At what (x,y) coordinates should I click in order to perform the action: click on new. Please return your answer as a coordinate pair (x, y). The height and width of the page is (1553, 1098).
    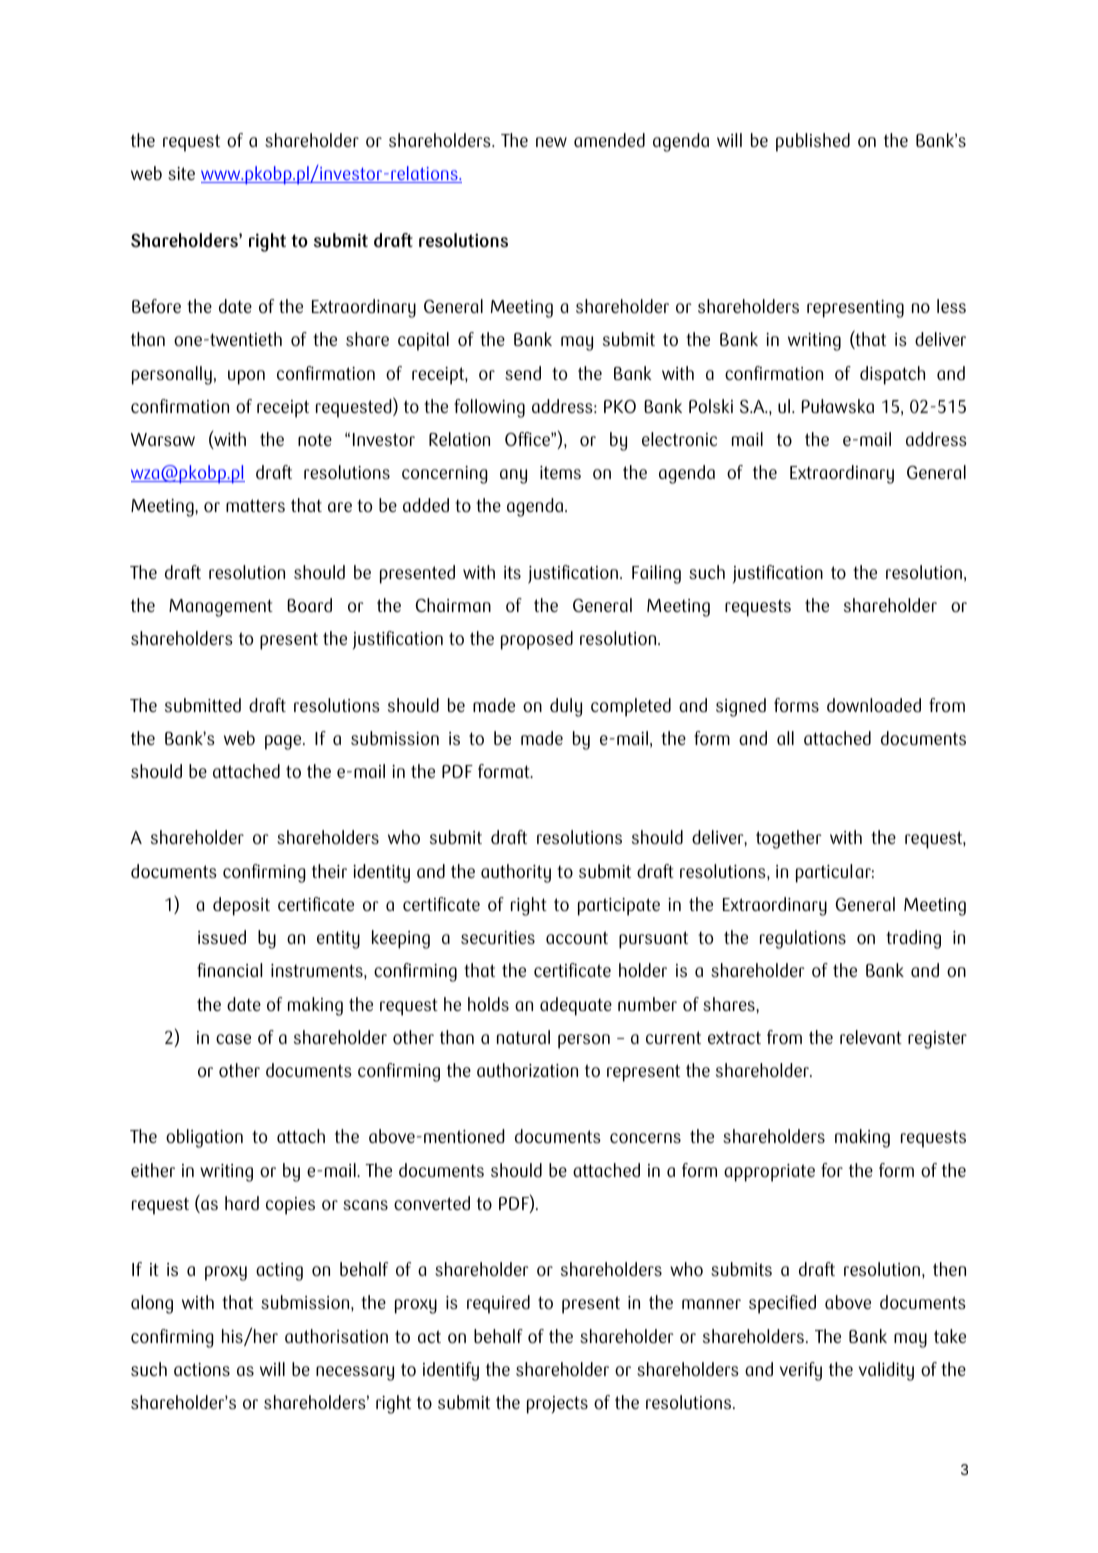
    Looking at the image, I should click on (551, 142).
